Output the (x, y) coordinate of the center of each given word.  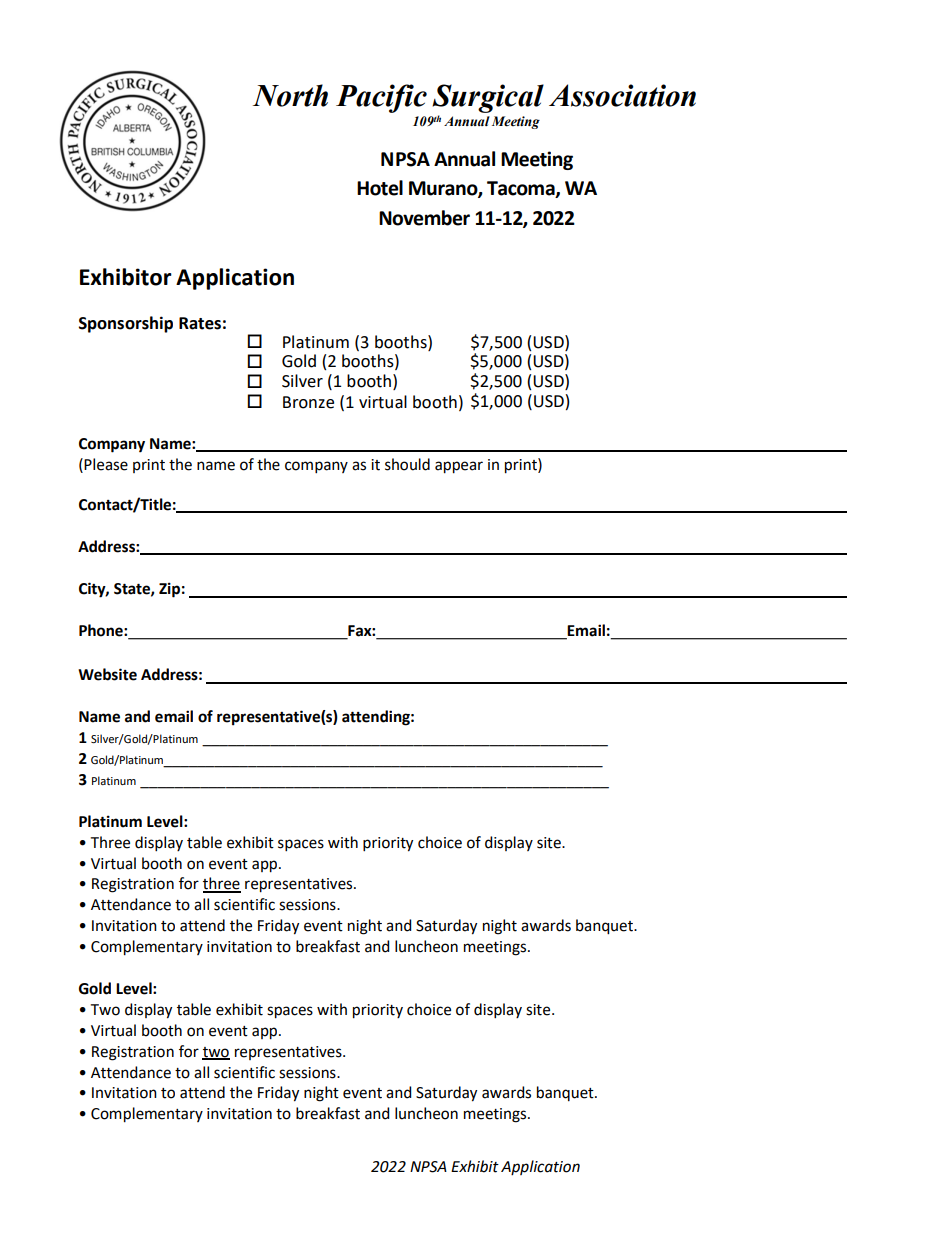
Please (106, 464)
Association (622, 95)
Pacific (381, 98)
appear (459, 467)
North (290, 95)
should (407, 464)
